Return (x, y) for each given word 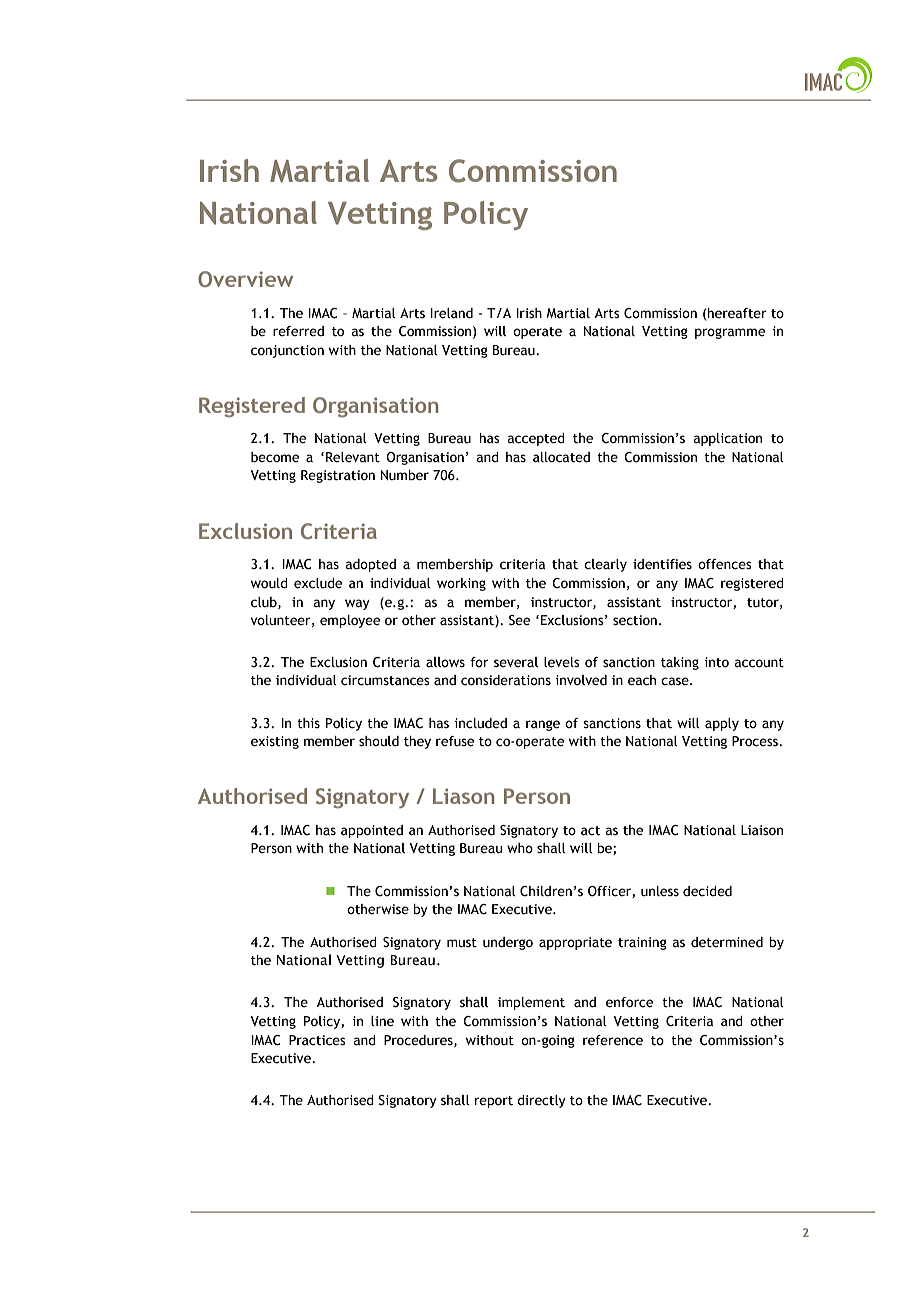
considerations (506, 680)
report (494, 1102)
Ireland (451, 313)
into (716, 662)
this (308, 723)
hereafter (737, 313)
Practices (317, 1040)
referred (298, 331)
